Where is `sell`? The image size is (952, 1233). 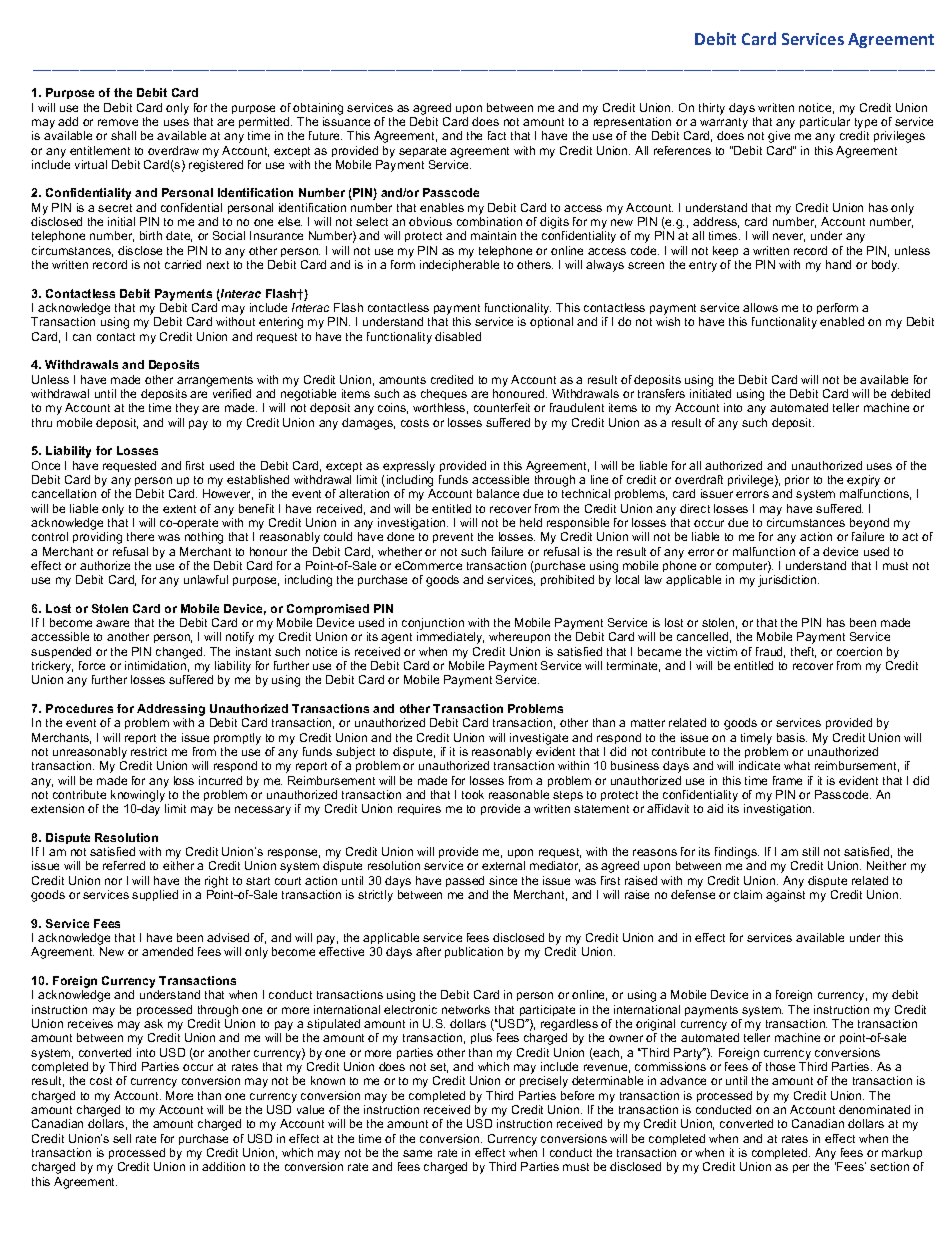
sell is located at coordinates (122, 1138).
